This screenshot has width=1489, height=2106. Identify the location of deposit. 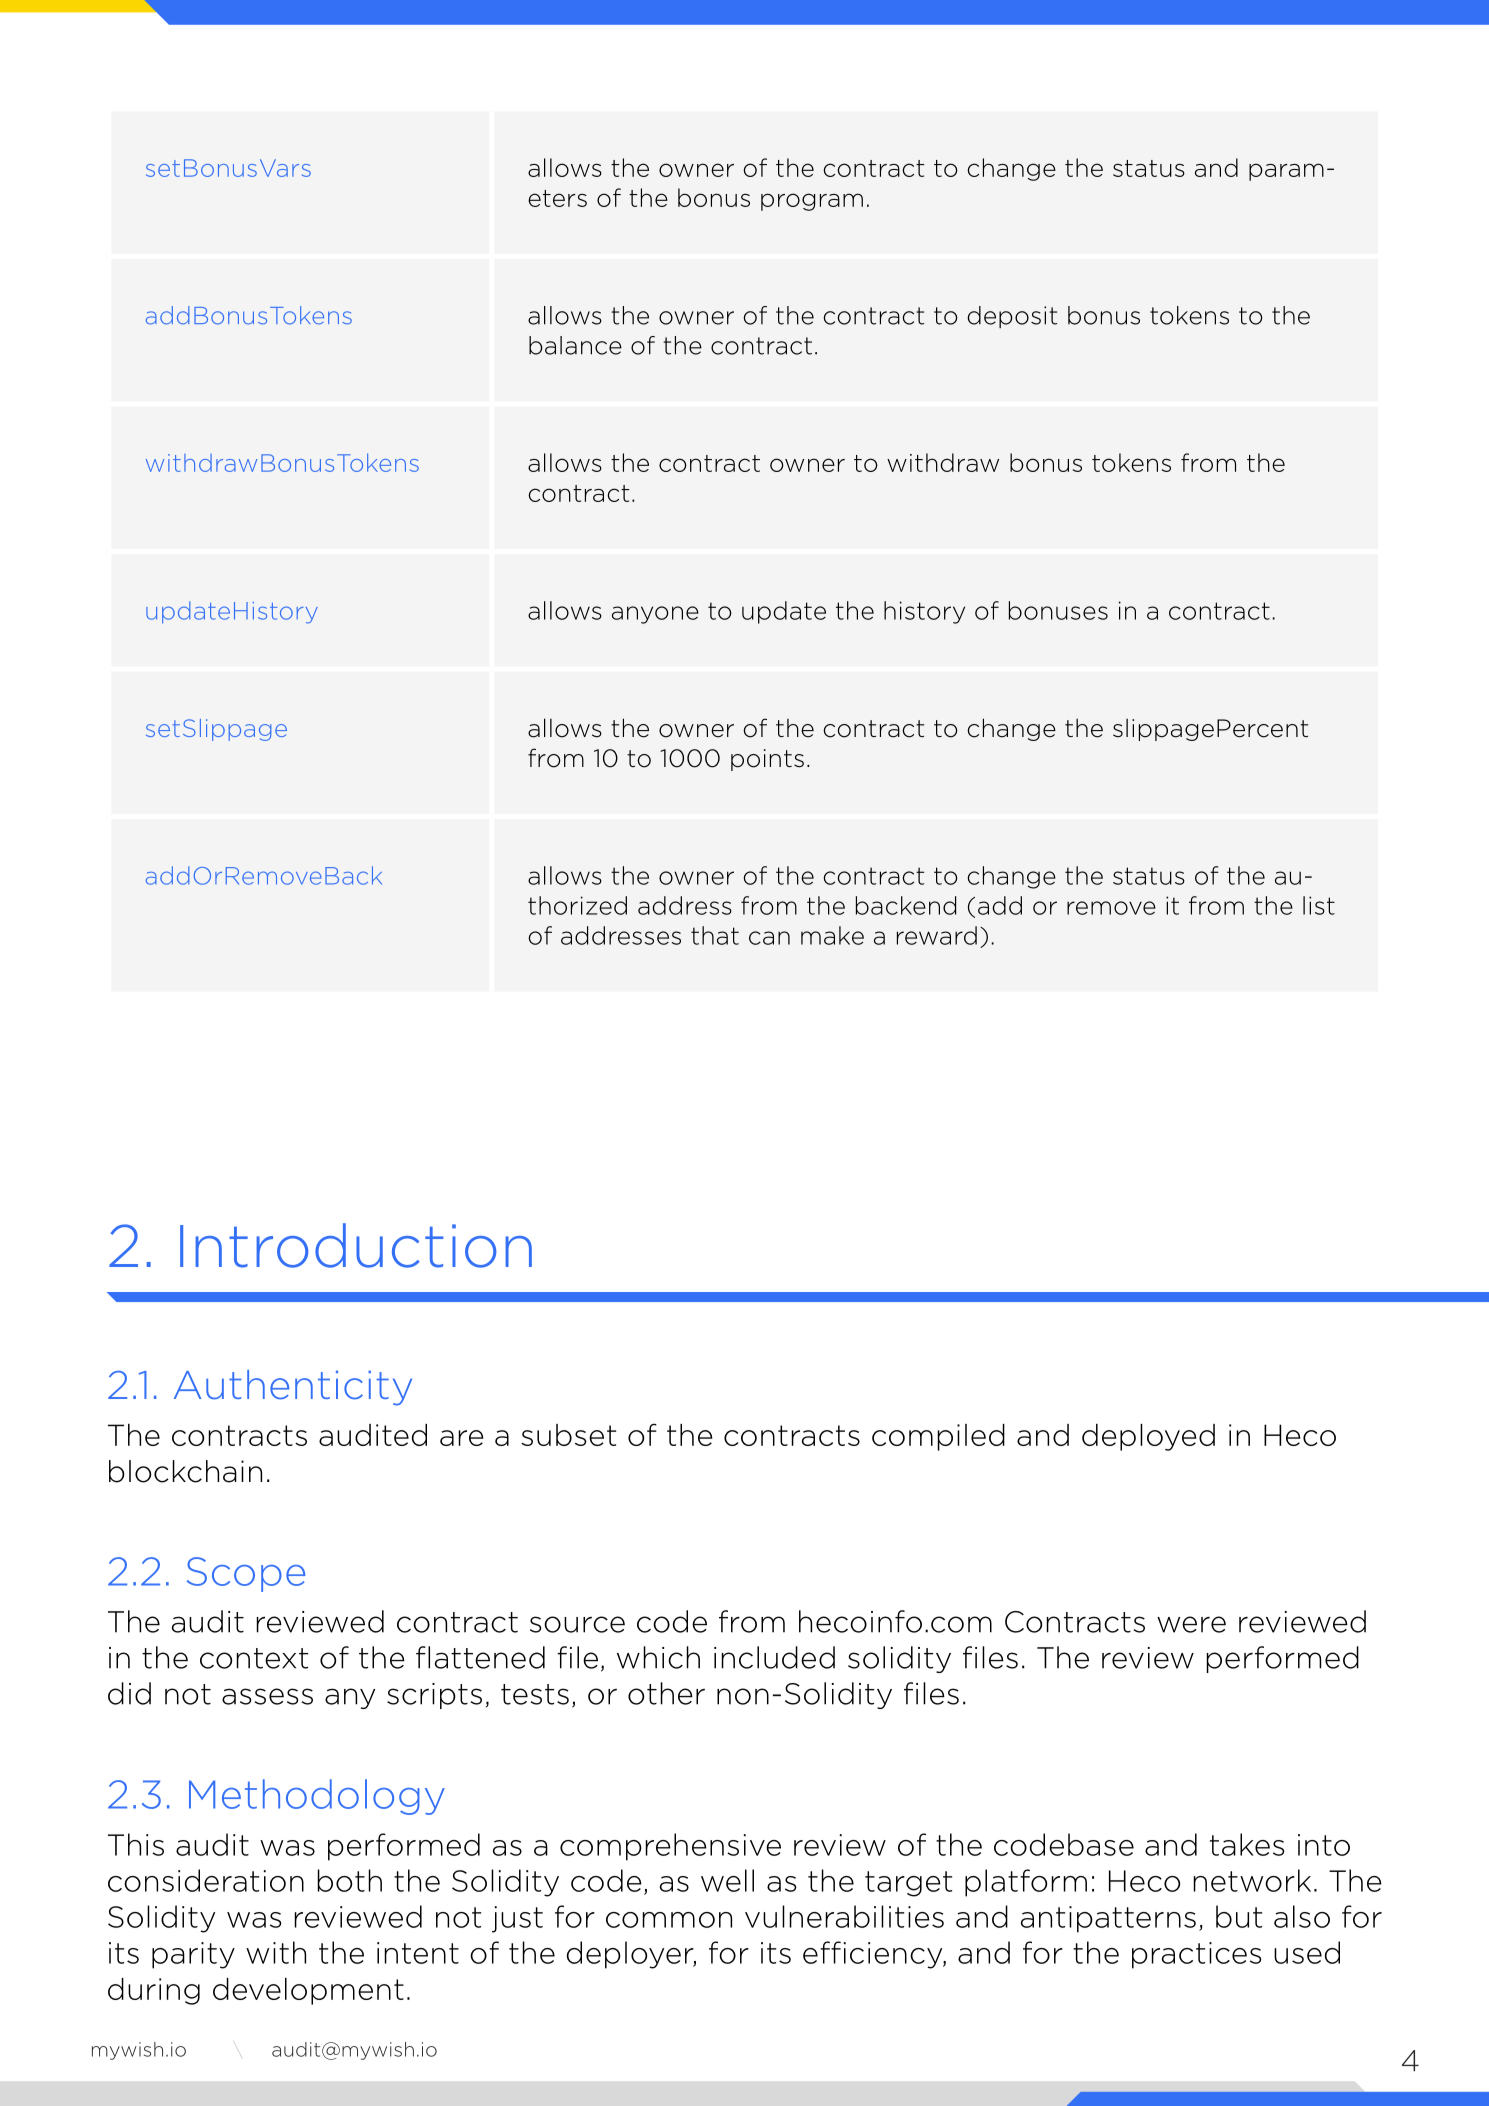
(1012, 317).
